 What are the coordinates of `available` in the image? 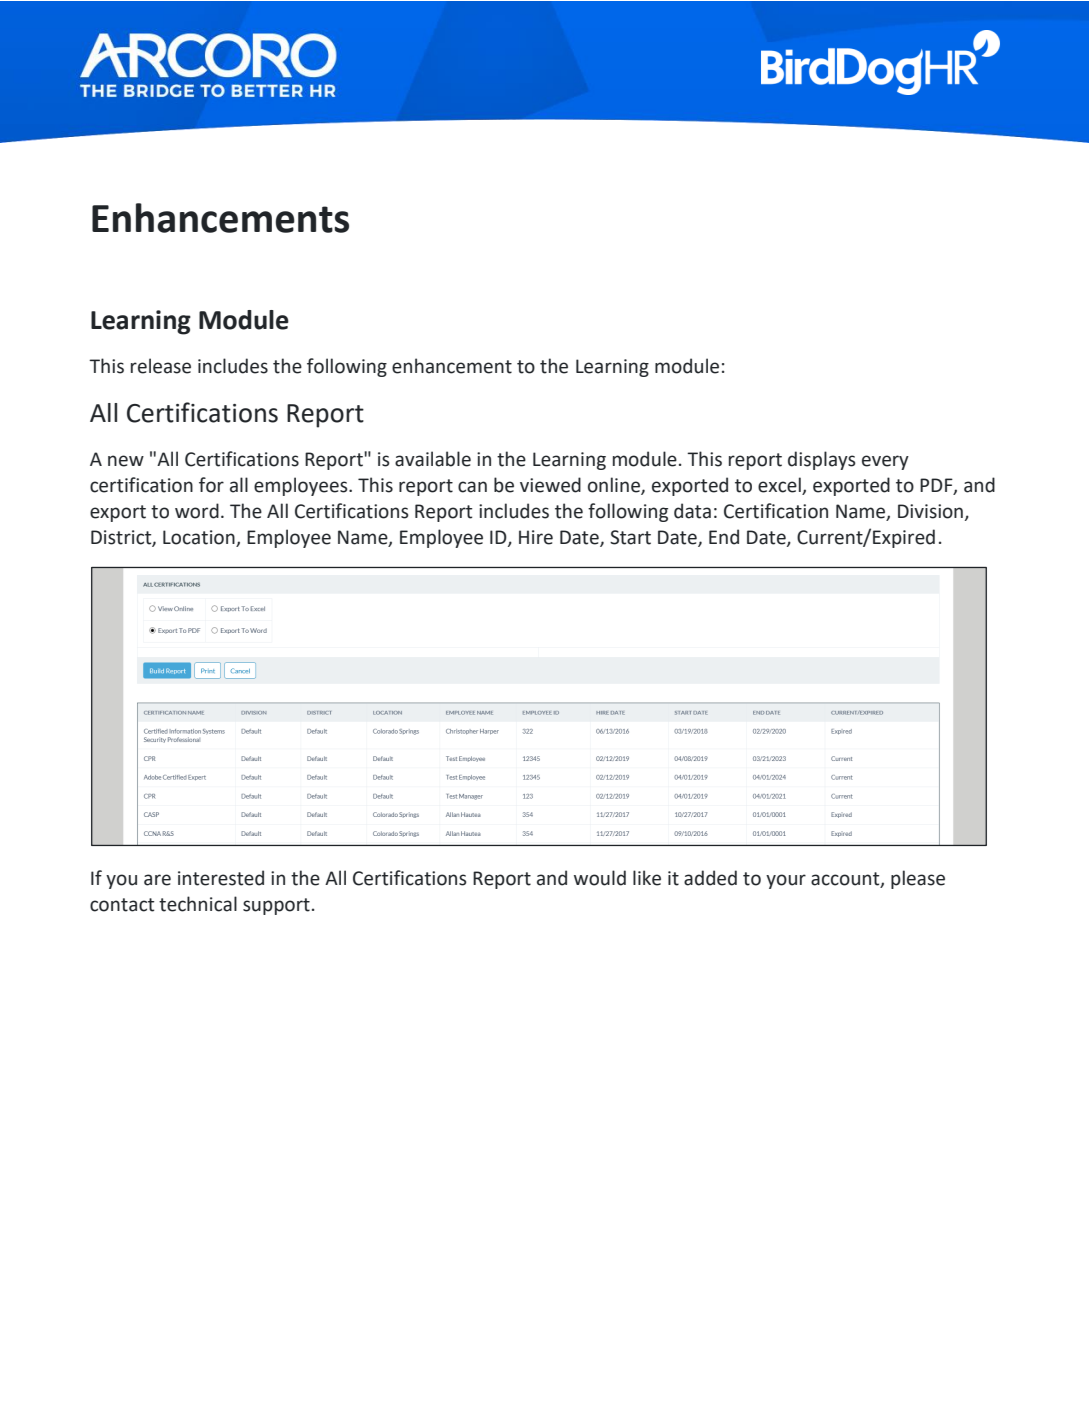 It's located at (433, 459).
